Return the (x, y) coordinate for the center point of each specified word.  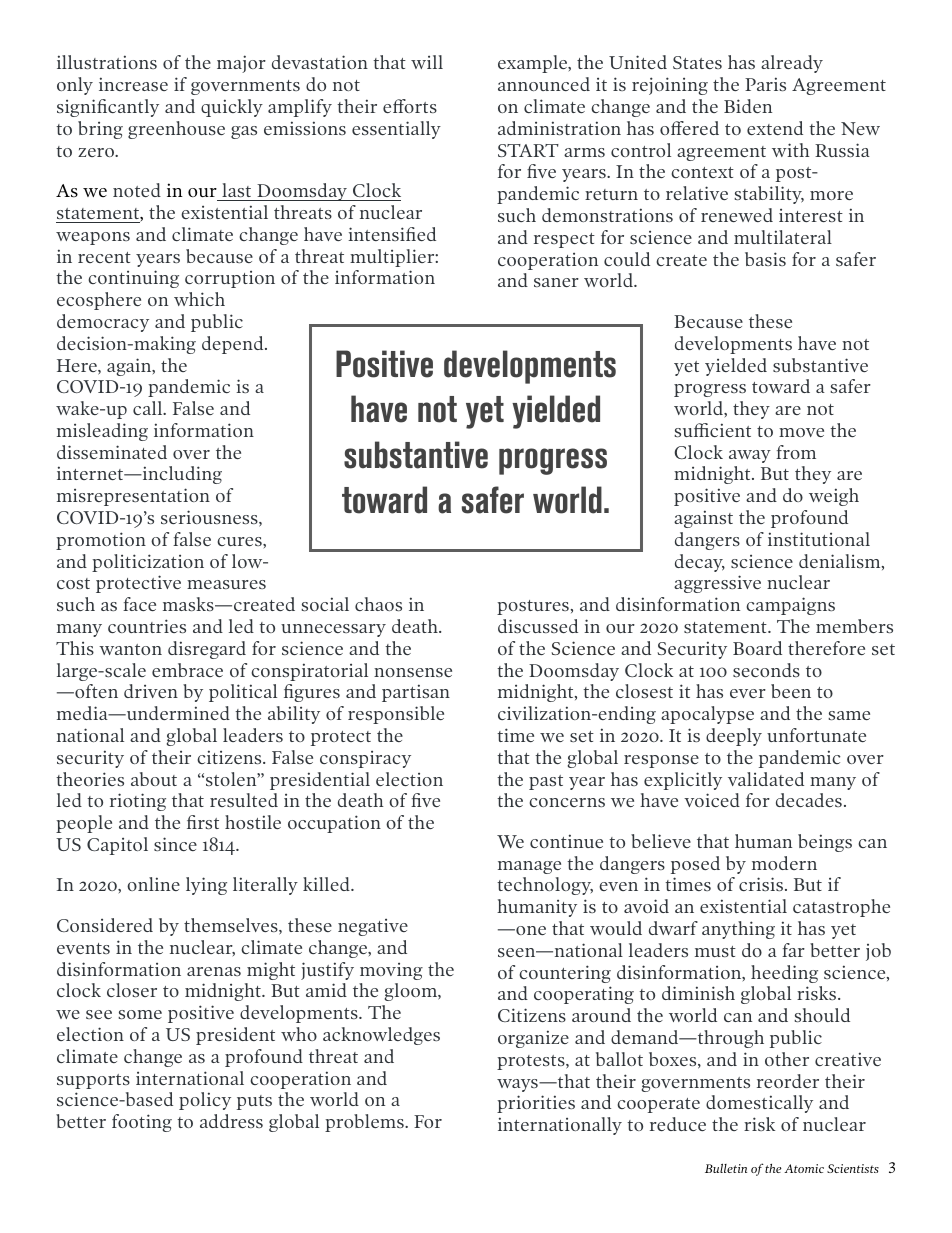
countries (147, 626)
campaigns (790, 606)
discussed (538, 626)
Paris (765, 84)
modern (784, 863)
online (153, 884)
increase (133, 84)
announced (544, 84)
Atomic (804, 1168)
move (801, 432)
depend (234, 345)
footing (142, 1123)
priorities (536, 1104)
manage (529, 867)
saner (556, 282)
